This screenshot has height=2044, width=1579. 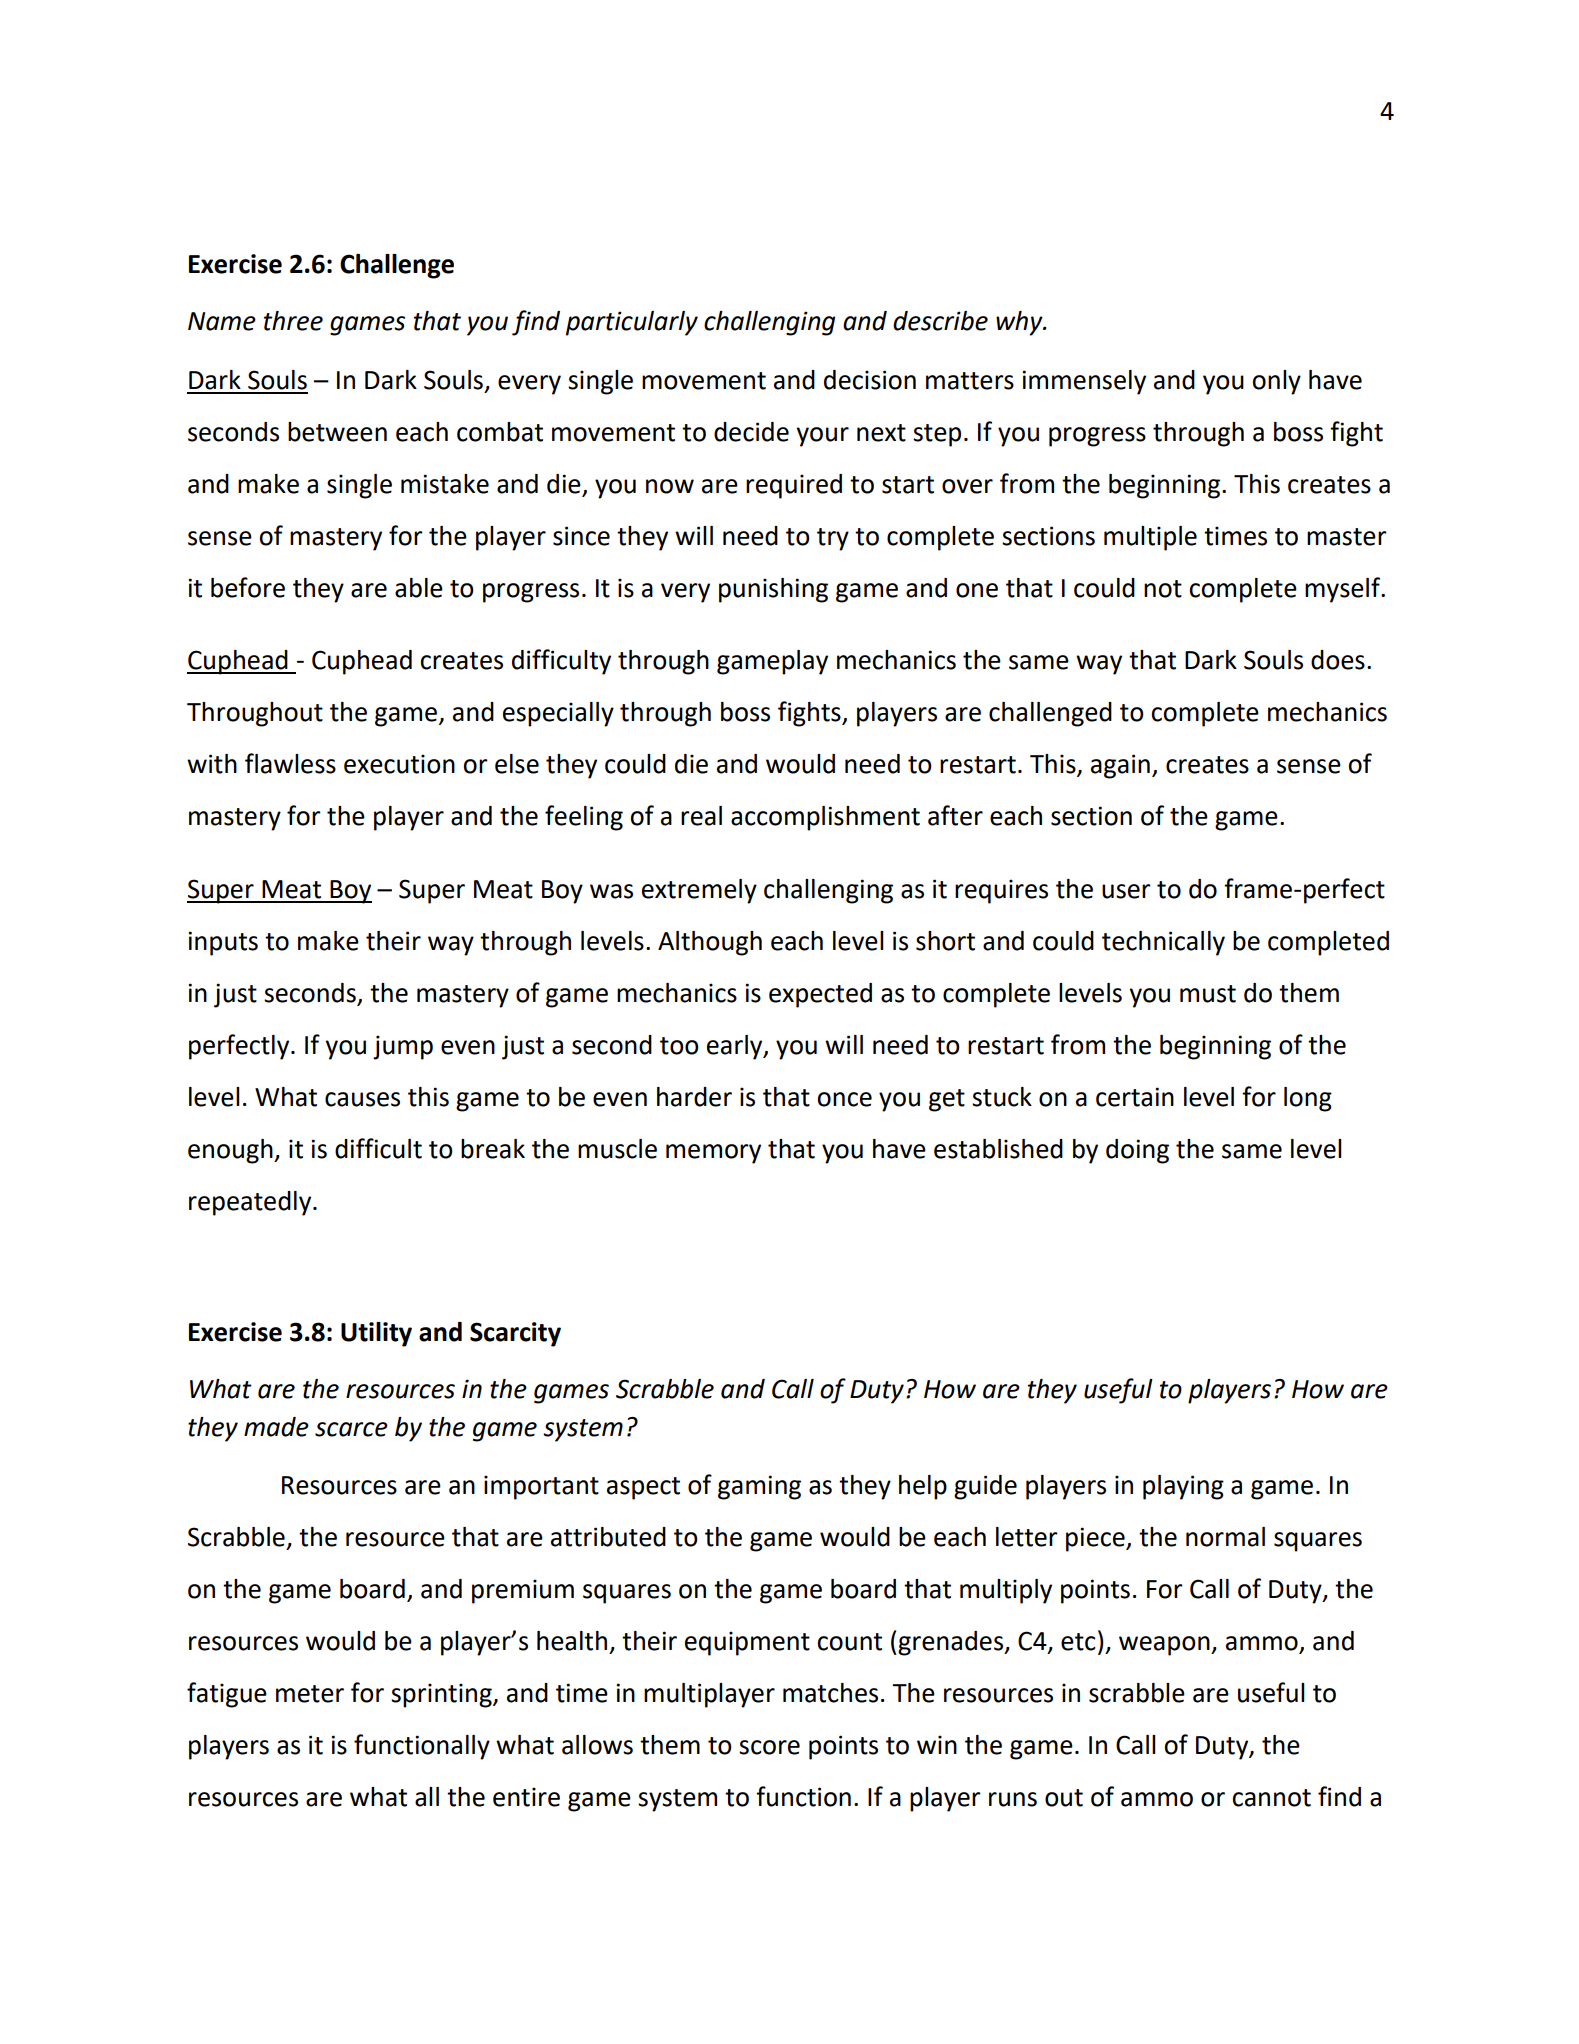 What do you see at coordinates (1183, 1487) in the screenshot?
I see `playing` at bounding box center [1183, 1487].
